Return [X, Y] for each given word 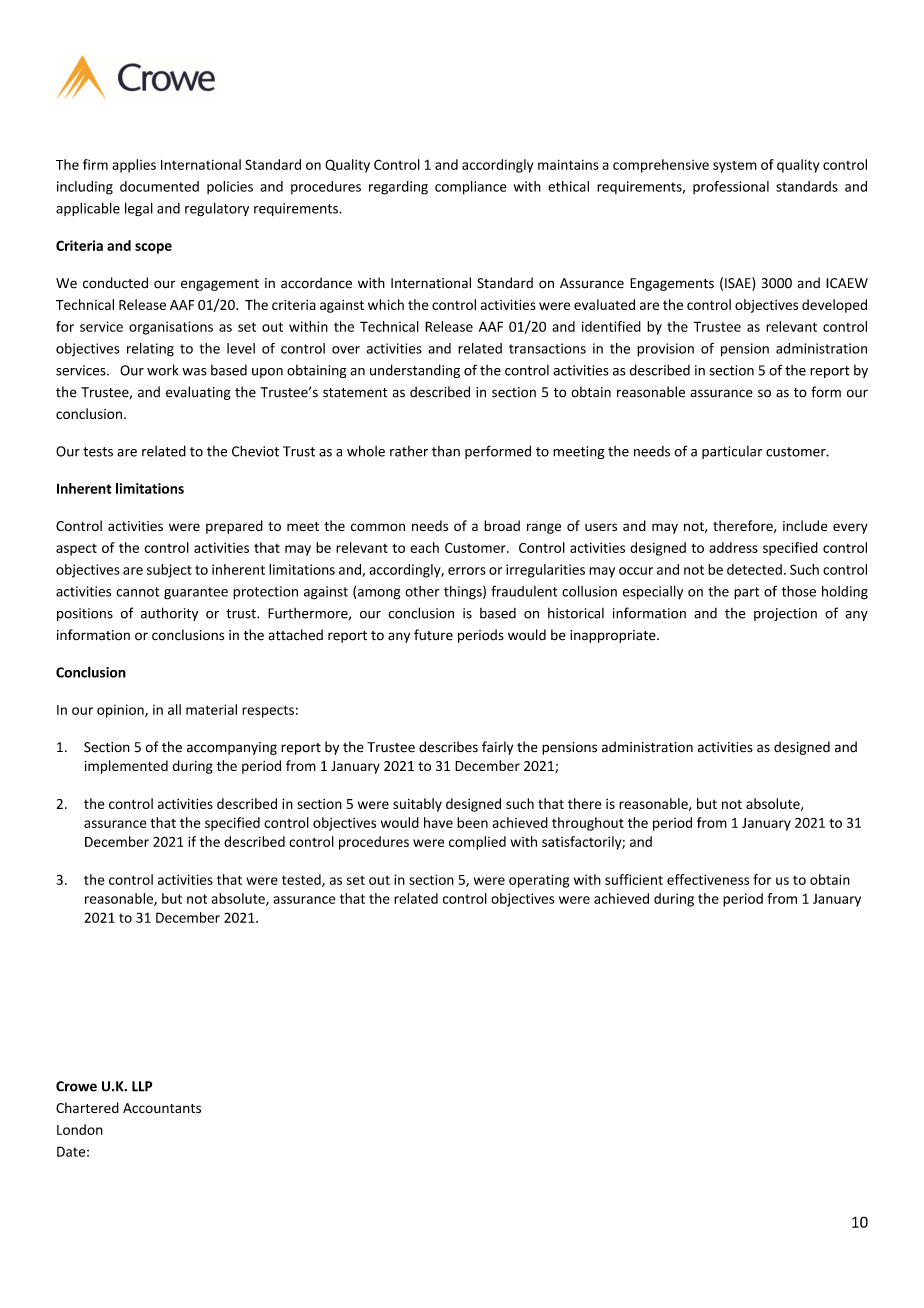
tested [302, 880]
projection [785, 614]
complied [477, 843]
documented [159, 186]
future [433, 635]
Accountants [162, 1108]
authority [169, 614]
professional [731, 187]
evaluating [198, 393]
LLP [142, 1086]
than [446, 451]
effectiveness [708, 879]
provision [665, 350]
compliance [471, 188]
